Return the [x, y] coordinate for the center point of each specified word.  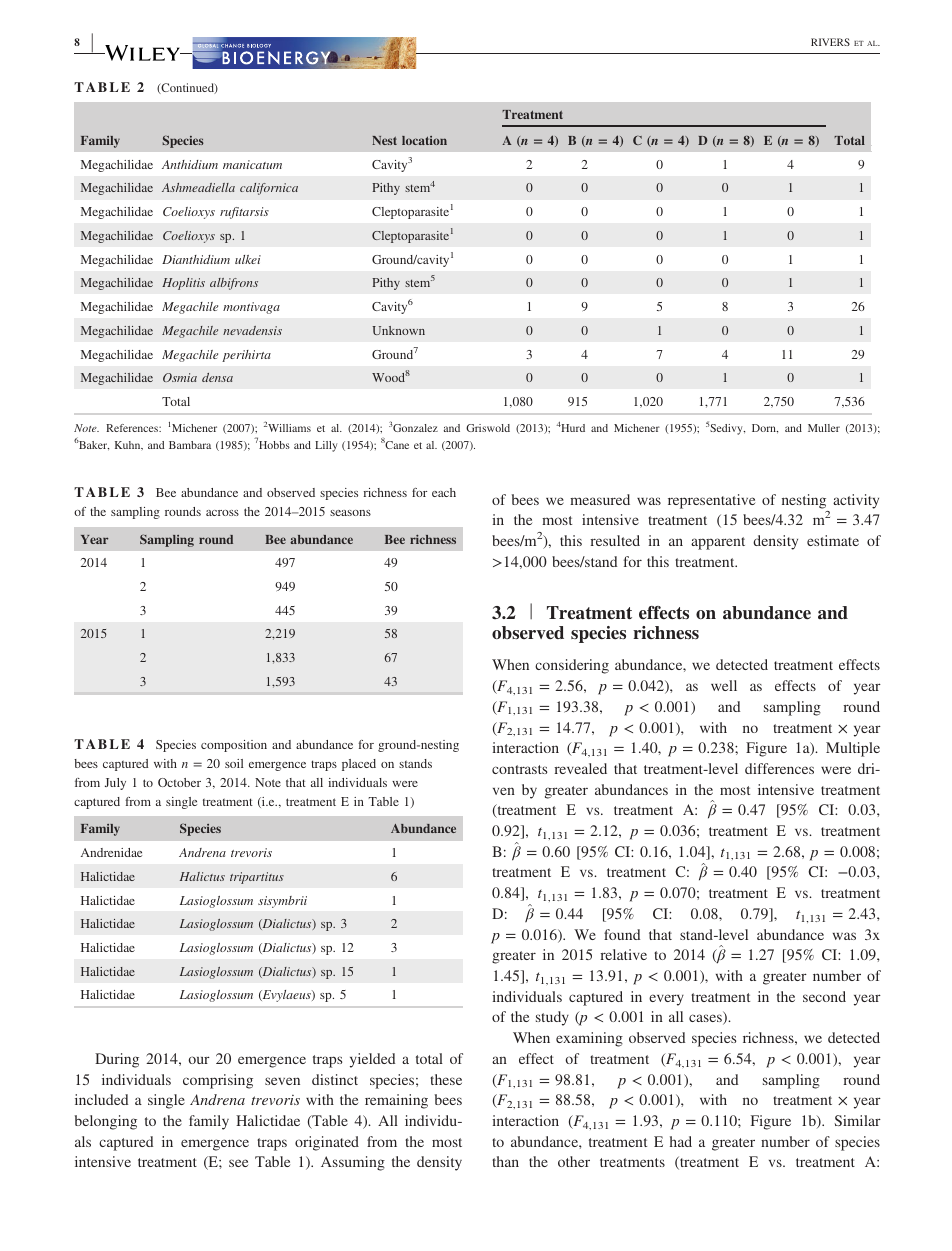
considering [572, 666]
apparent [718, 543]
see [238, 1163]
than [505, 1161]
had [681, 1141]
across [222, 513]
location [424, 140]
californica [269, 189]
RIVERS [830, 42]
